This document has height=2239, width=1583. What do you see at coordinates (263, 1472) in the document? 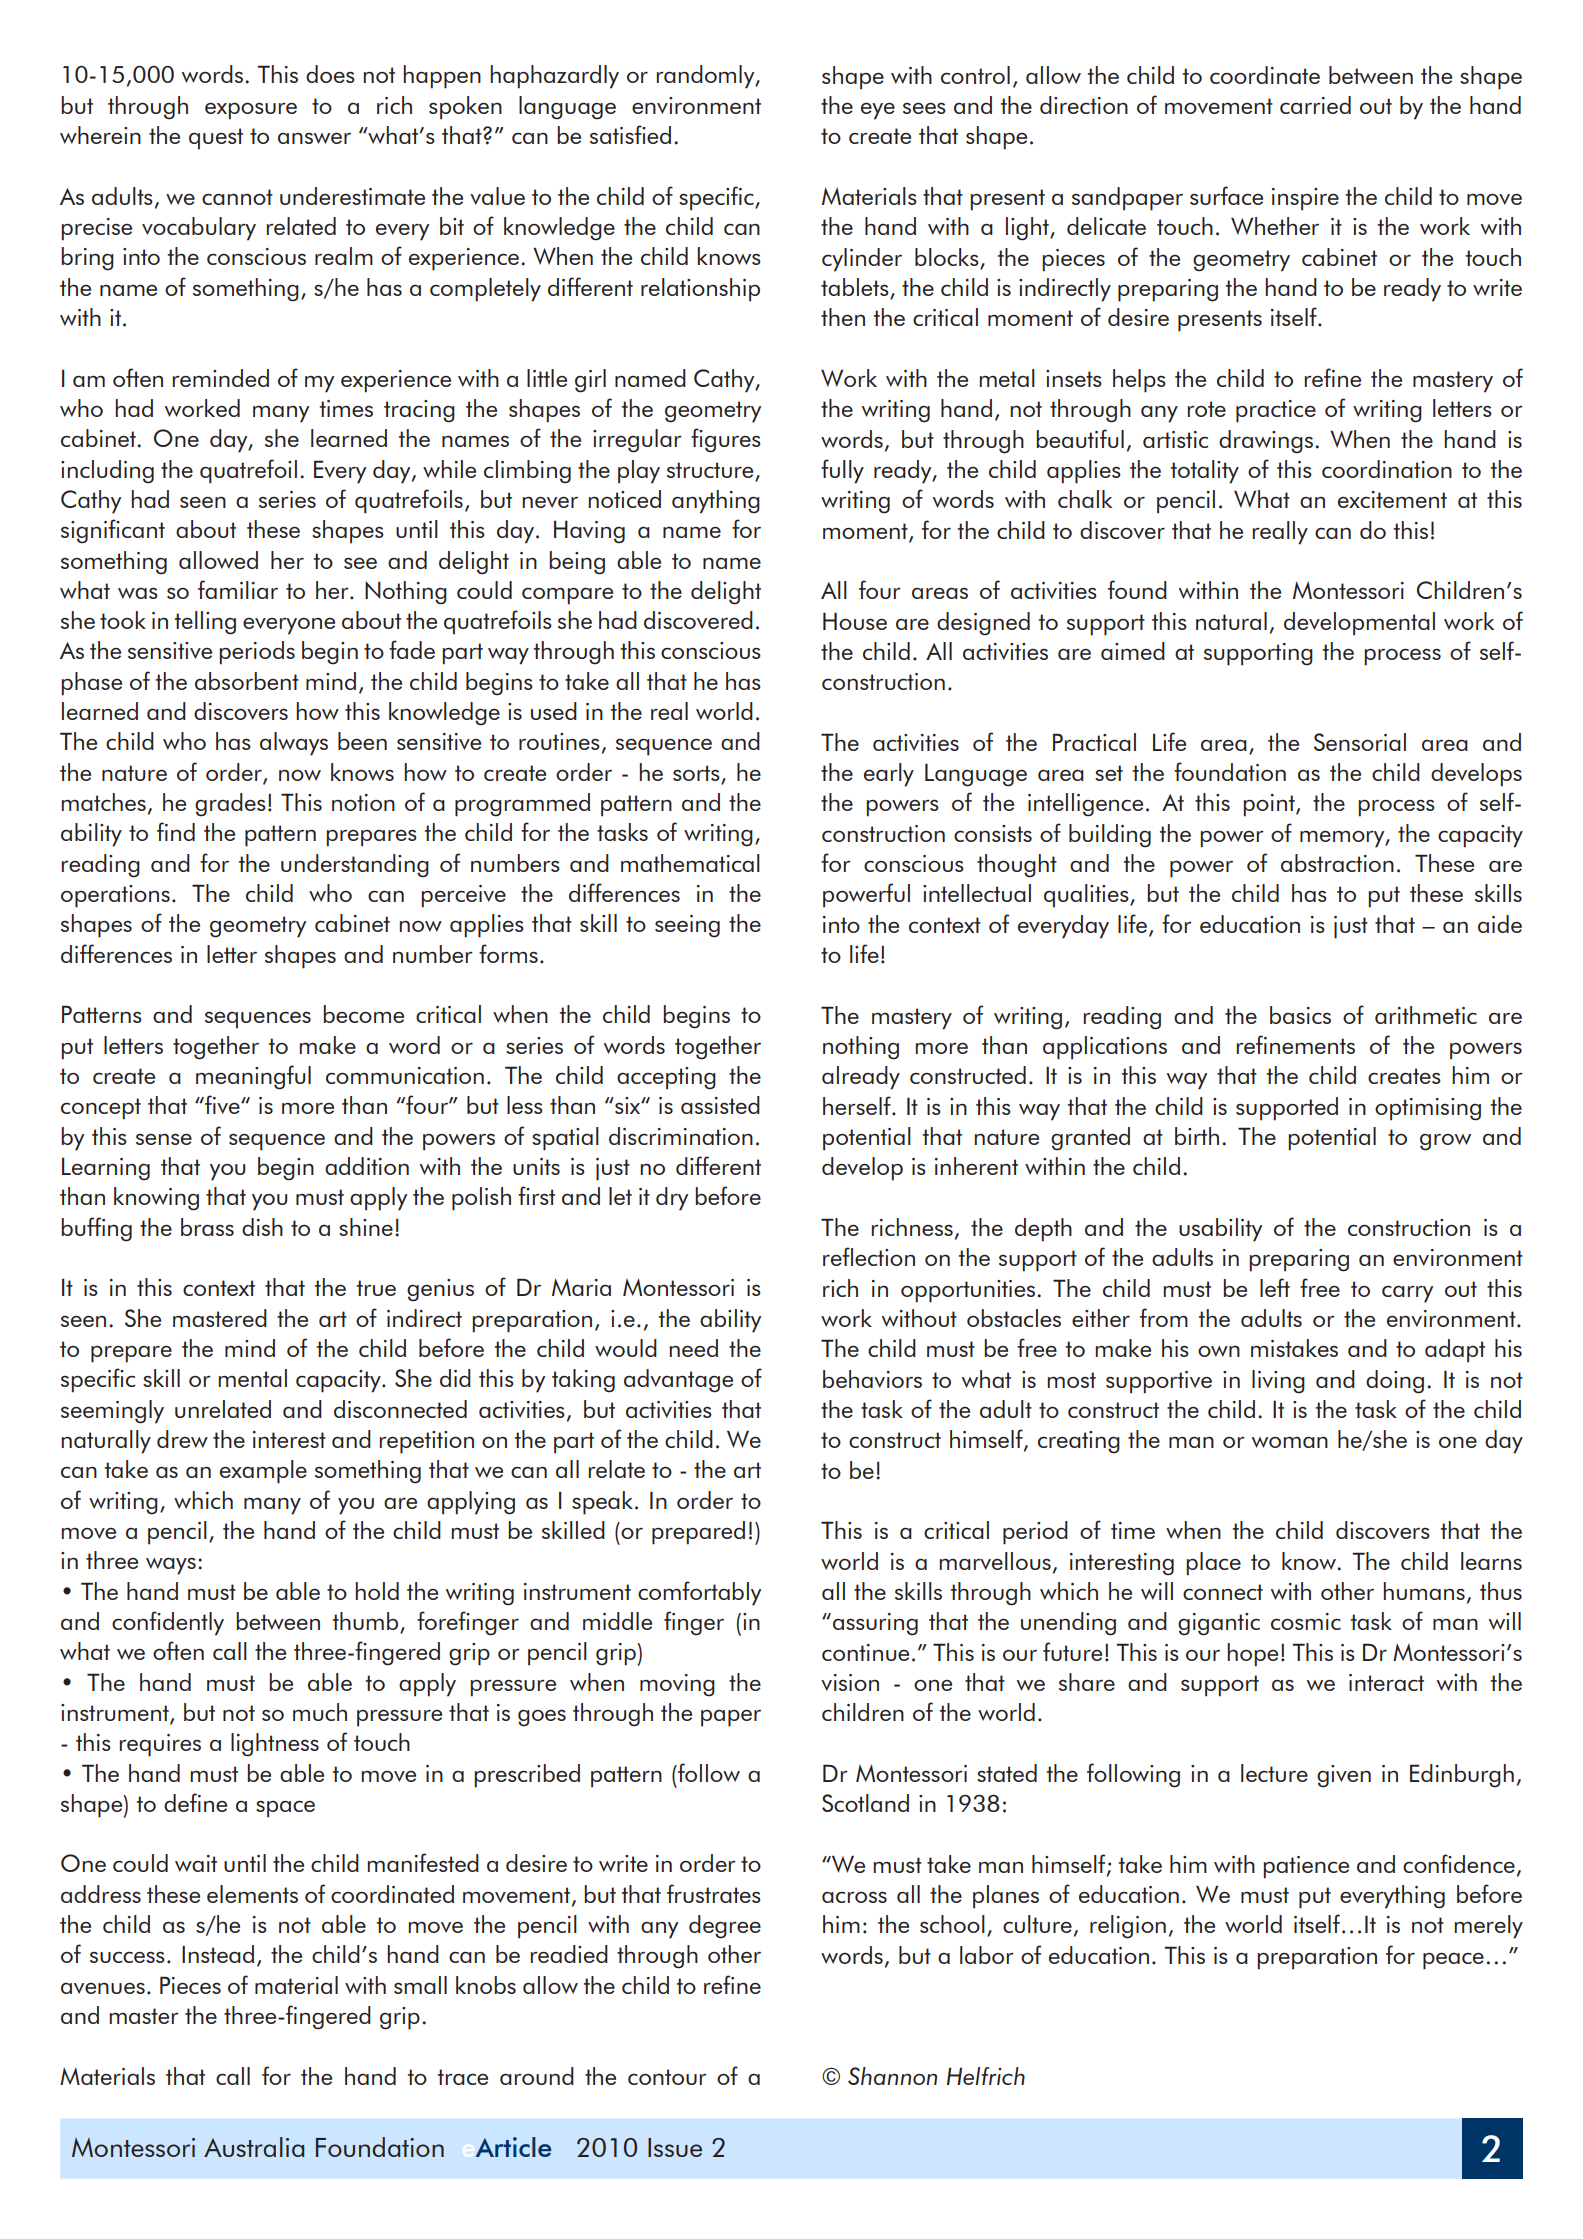
I see `example` at bounding box center [263, 1472].
